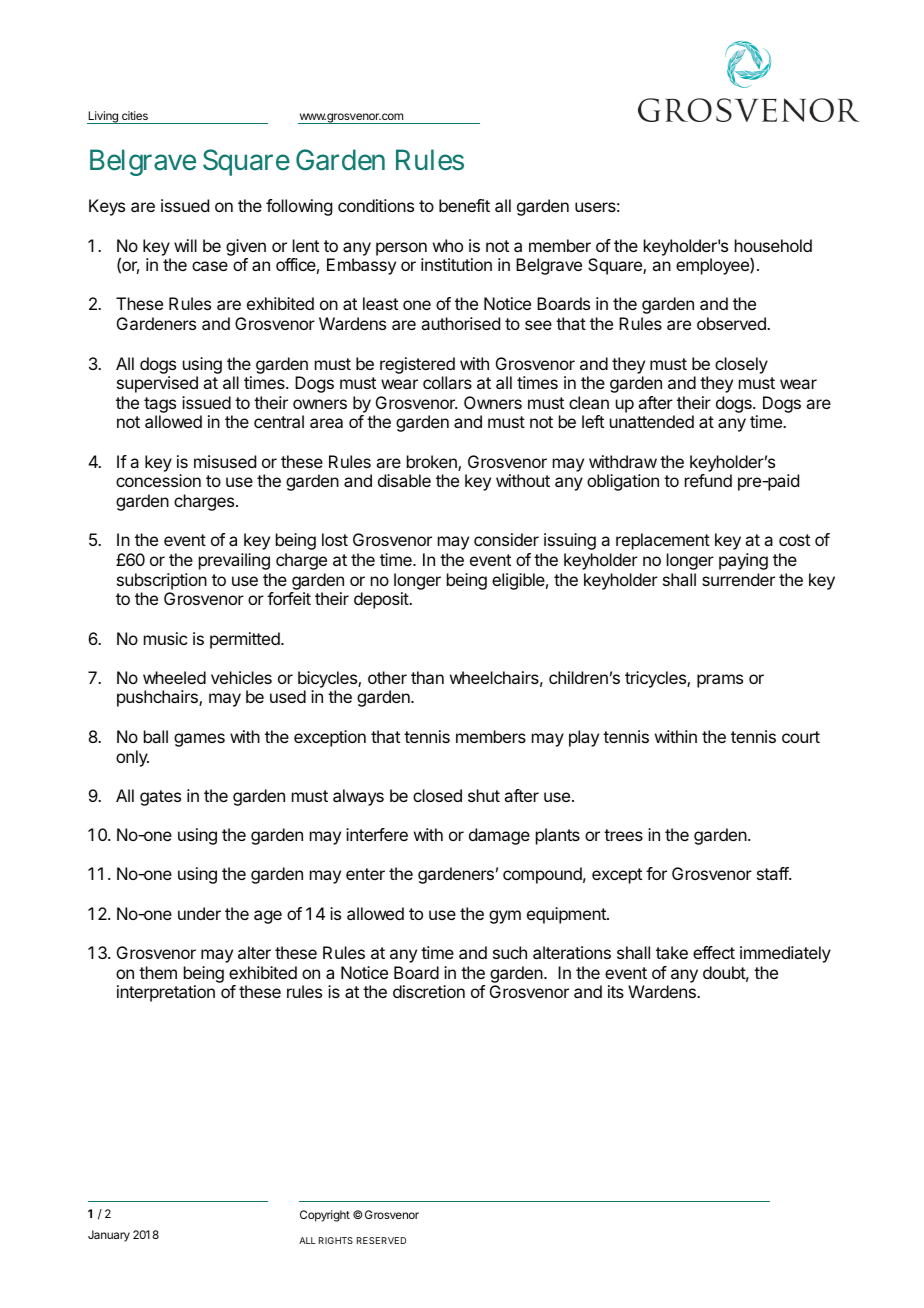 The width and height of the screenshot is (924, 1308). What do you see at coordinates (199, 913) in the screenshot?
I see `under` at bounding box center [199, 913].
